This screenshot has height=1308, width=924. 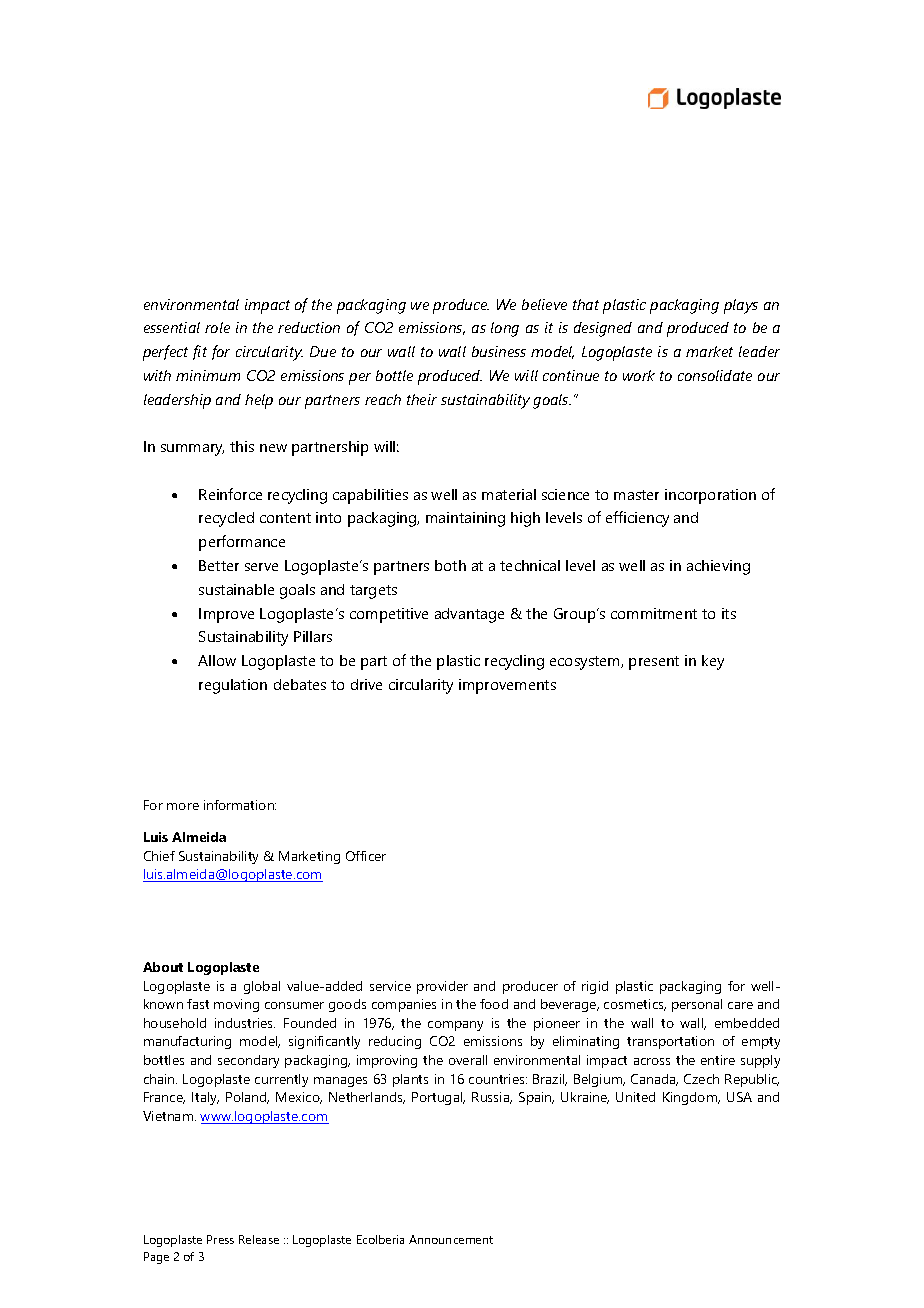 I want to click on Press, so click(x=220, y=1239).
